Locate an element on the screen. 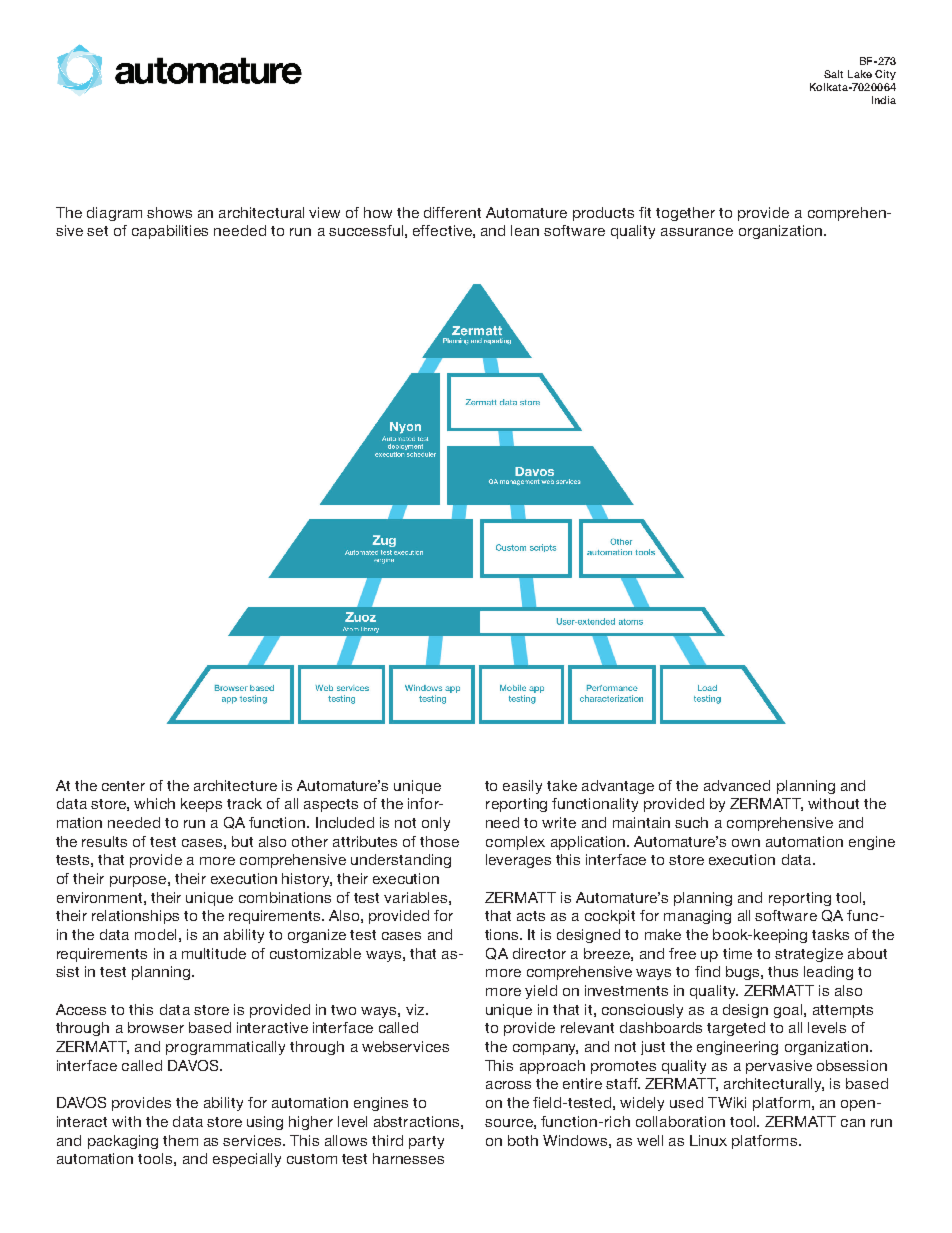 The width and height of the screenshot is (952, 1233). assurance is located at coordinates (697, 232).
